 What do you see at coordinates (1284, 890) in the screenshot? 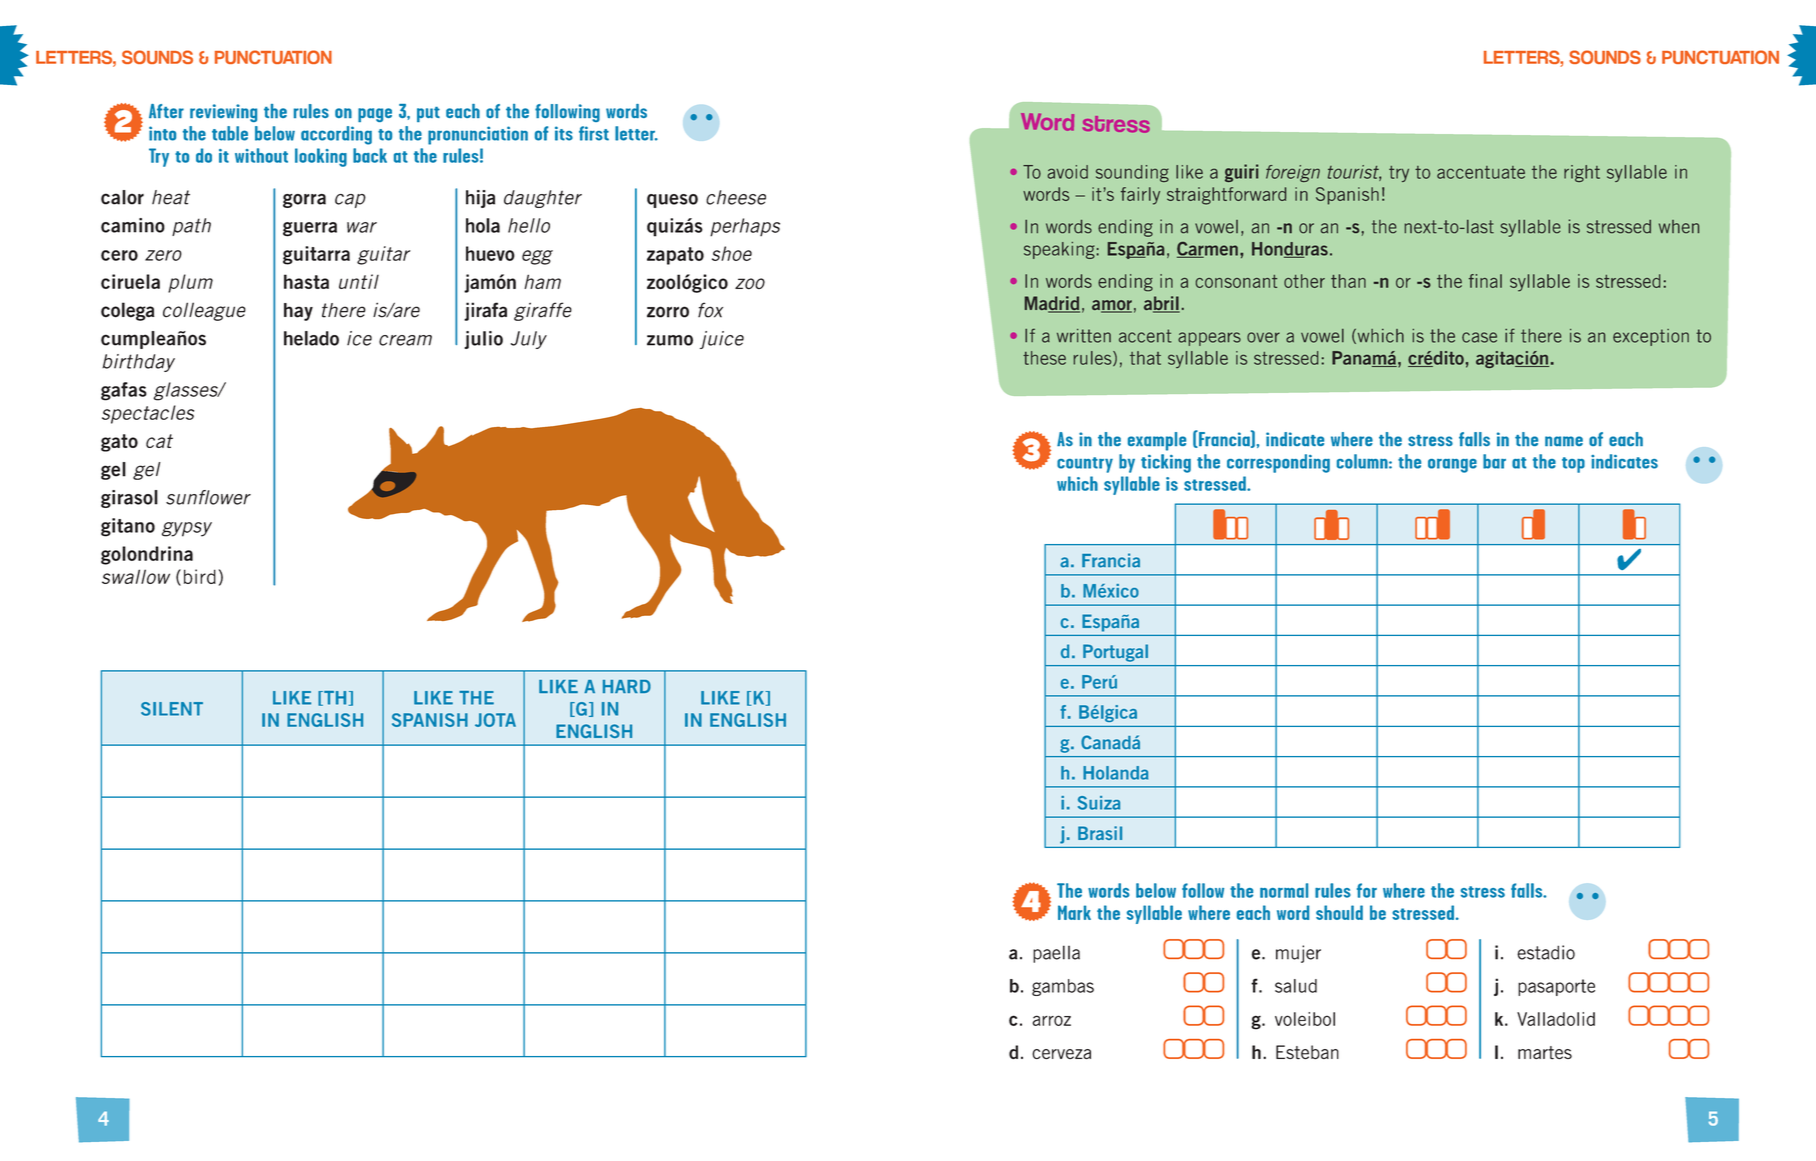
I see `normal` at bounding box center [1284, 890].
